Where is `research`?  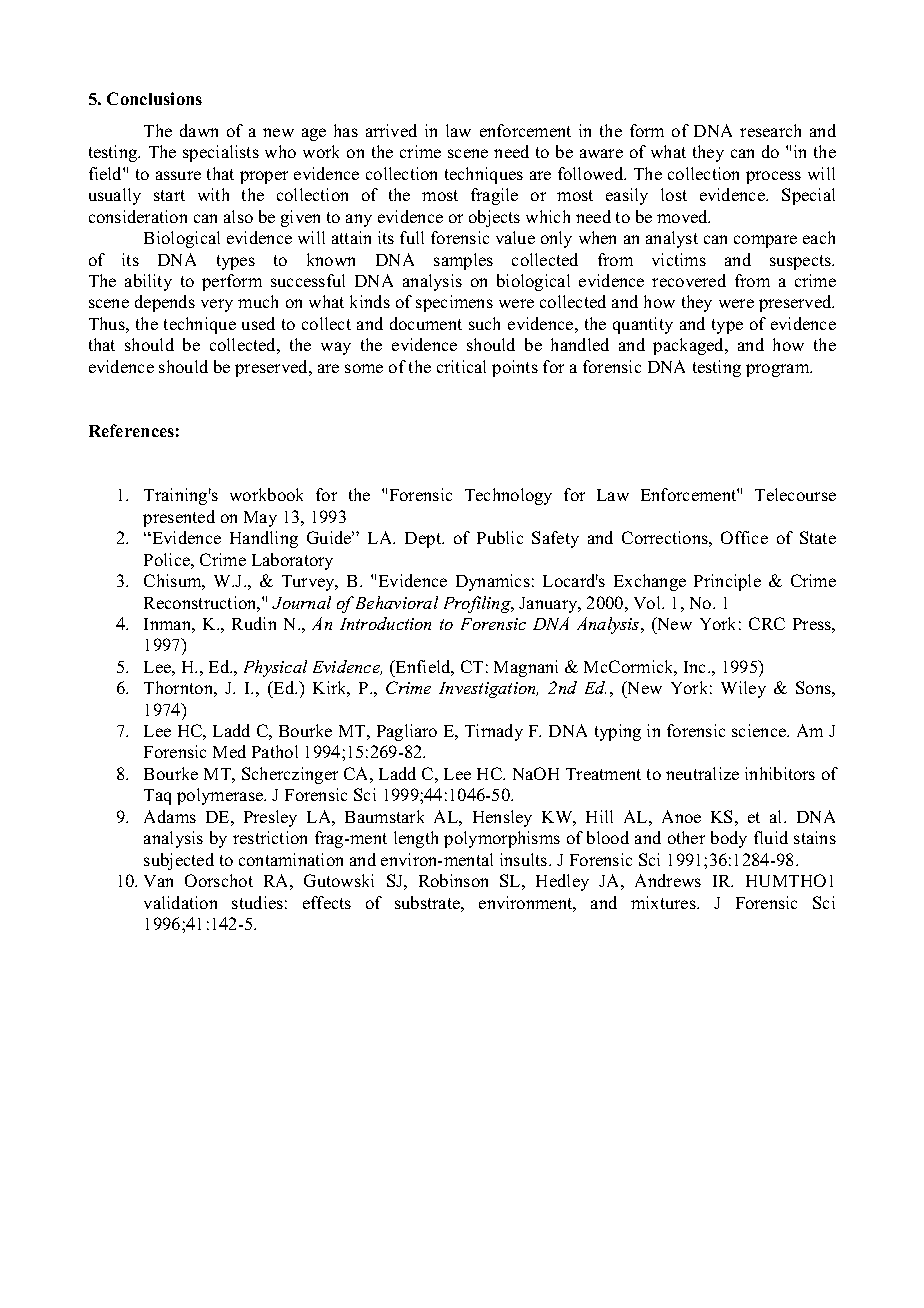
research is located at coordinates (770, 130).
